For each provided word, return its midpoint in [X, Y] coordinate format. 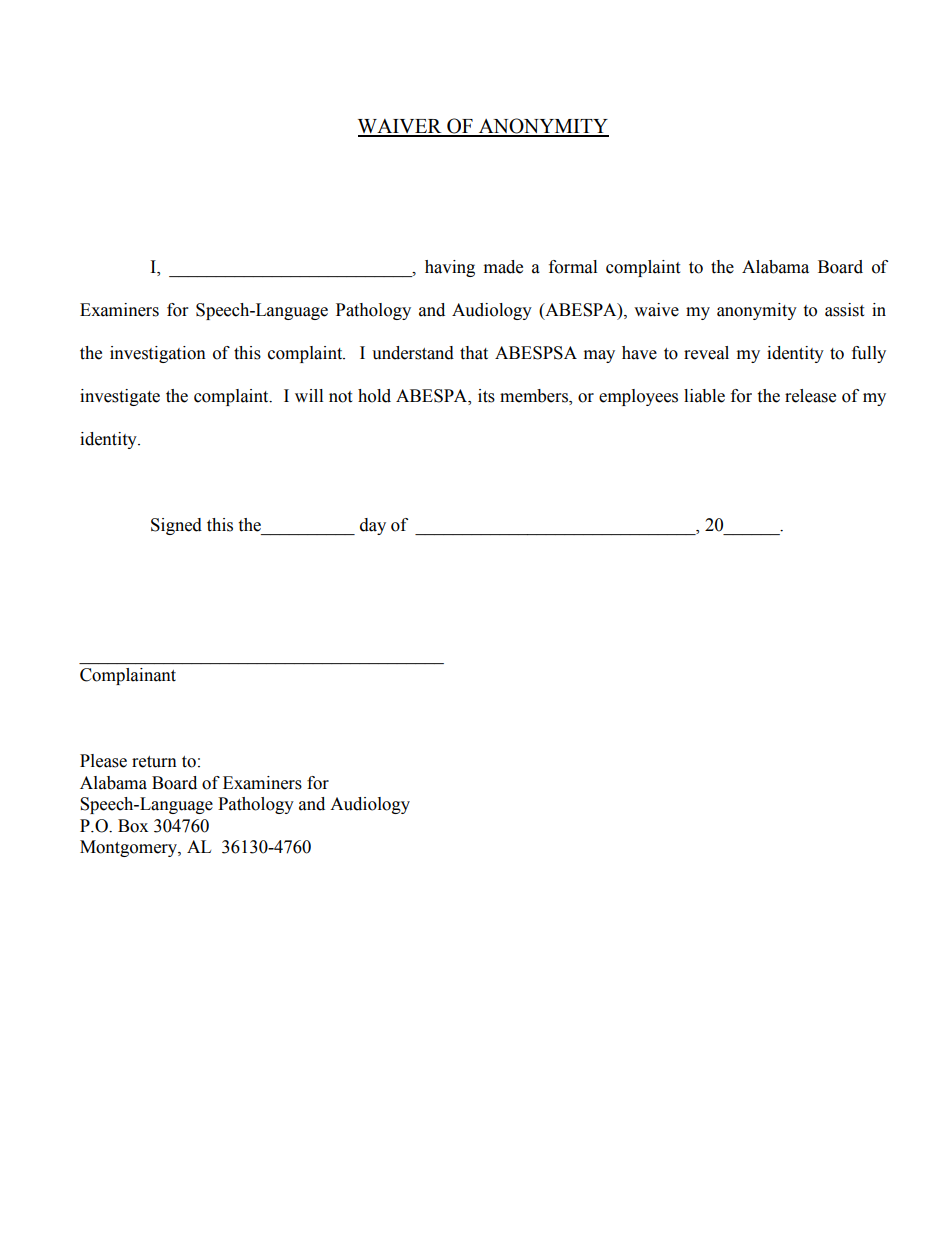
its [486, 396]
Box [133, 826]
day [373, 526]
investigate [120, 397]
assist [844, 310]
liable [704, 396]
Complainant [128, 676]
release [810, 396]
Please [103, 761]
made [503, 267]
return [154, 762]
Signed [176, 526]
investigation [158, 354]
